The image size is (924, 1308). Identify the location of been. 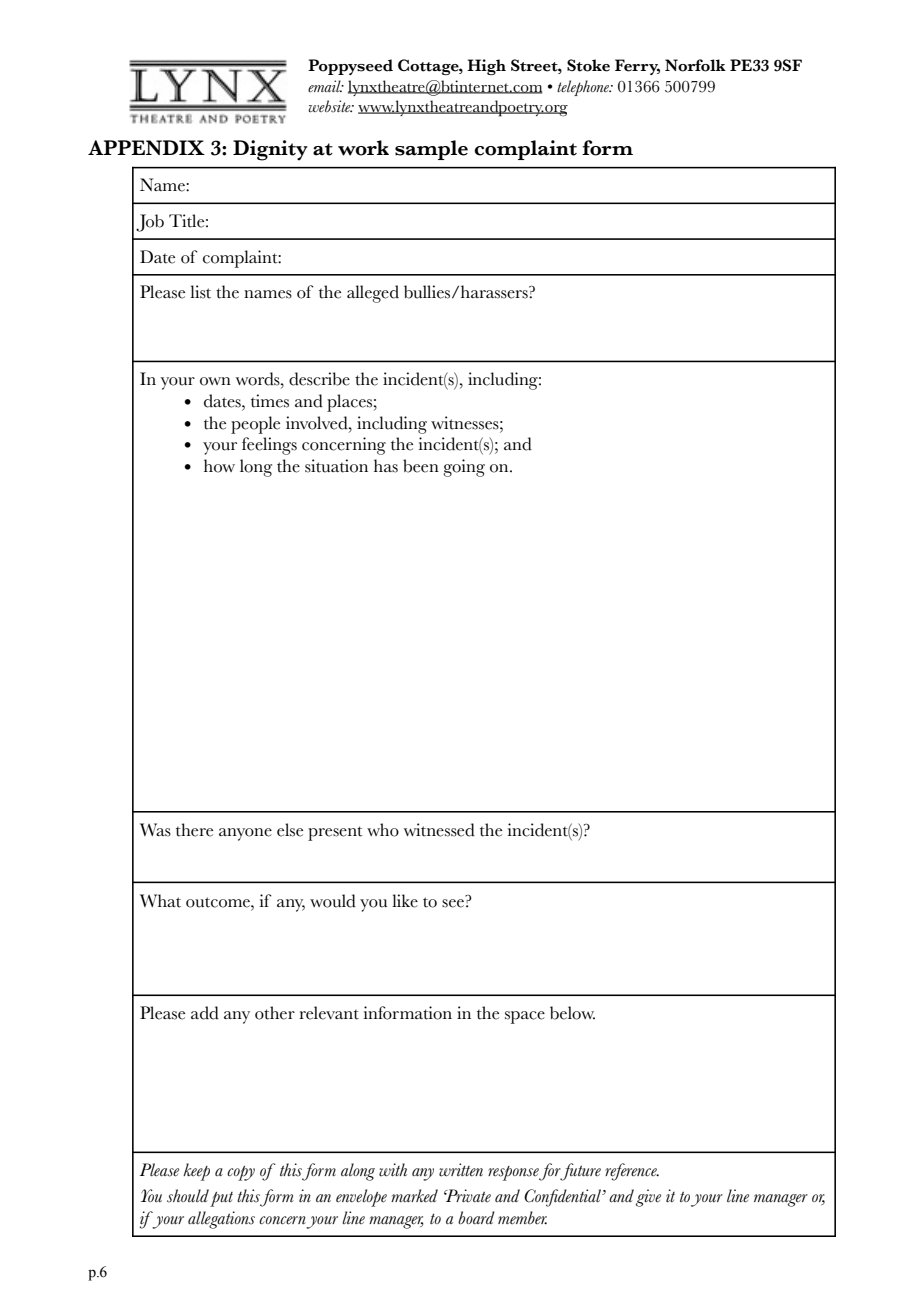
(421, 466).
